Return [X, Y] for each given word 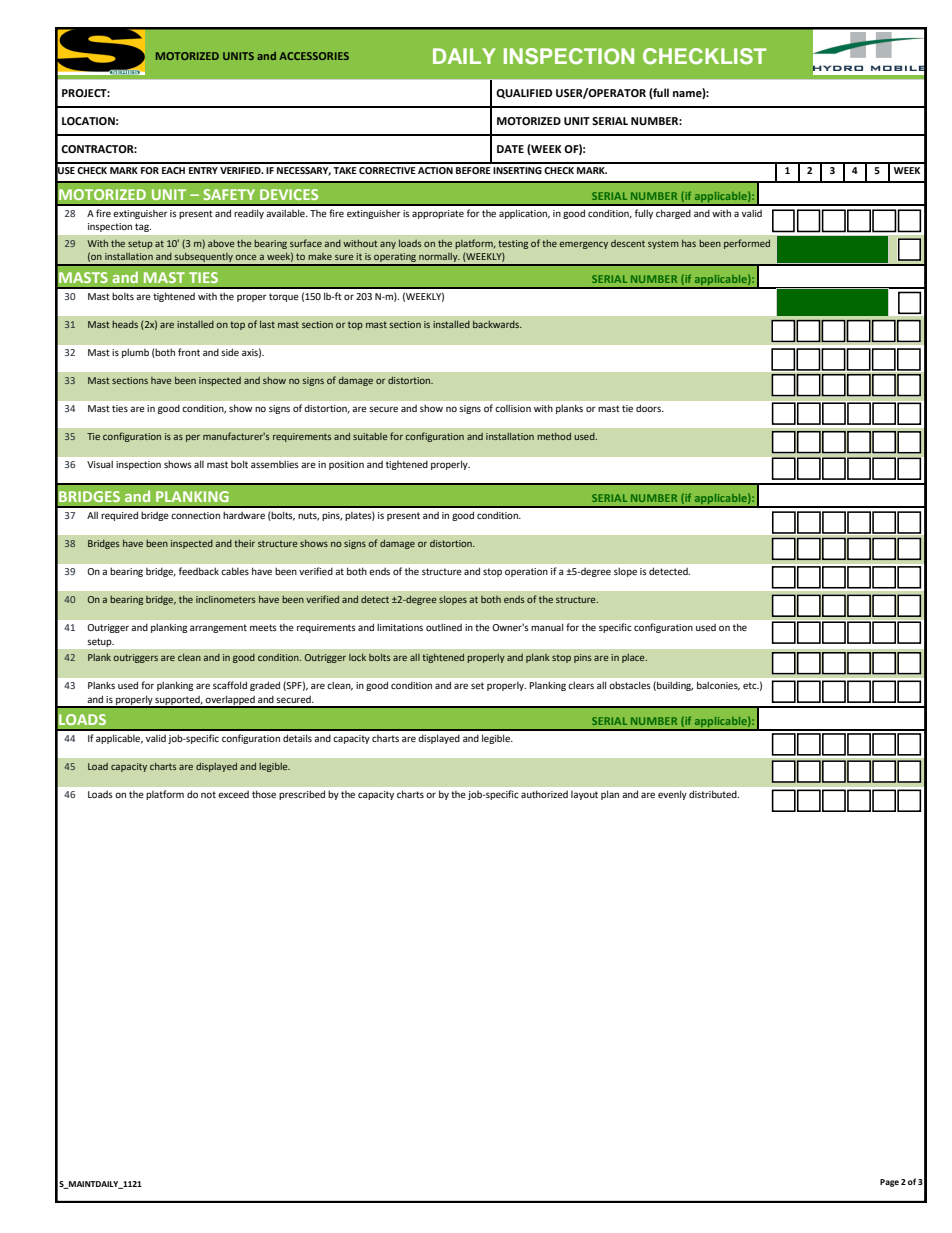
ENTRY [203, 170]
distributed [714, 794]
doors [649, 408]
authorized [544, 794]
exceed [233, 794]
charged [673, 214]
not [208, 794]
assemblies [275, 464]
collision [513, 408]
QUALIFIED [524, 94]
